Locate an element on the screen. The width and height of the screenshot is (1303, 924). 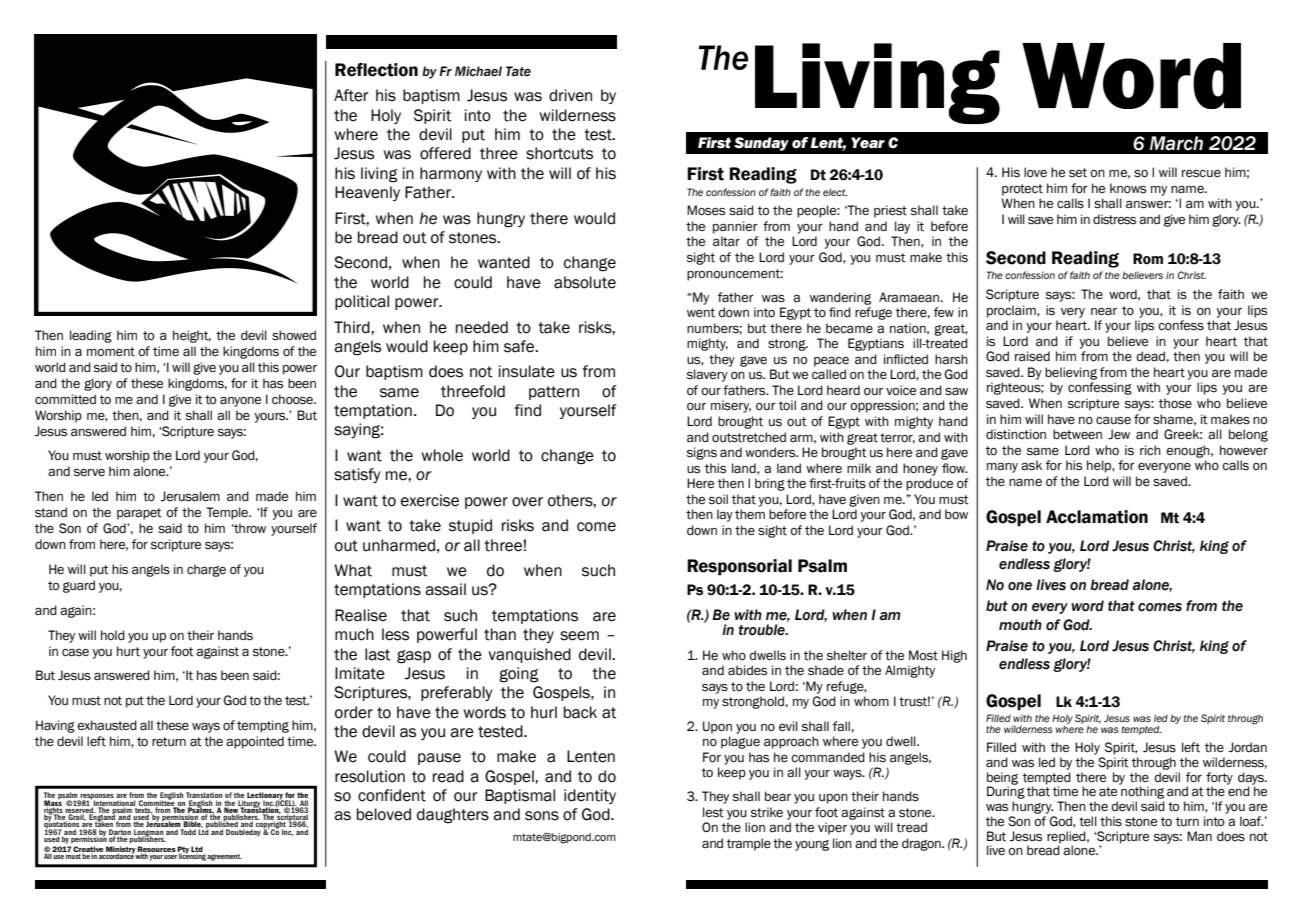
mouth is located at coordinates (1020, 625).
